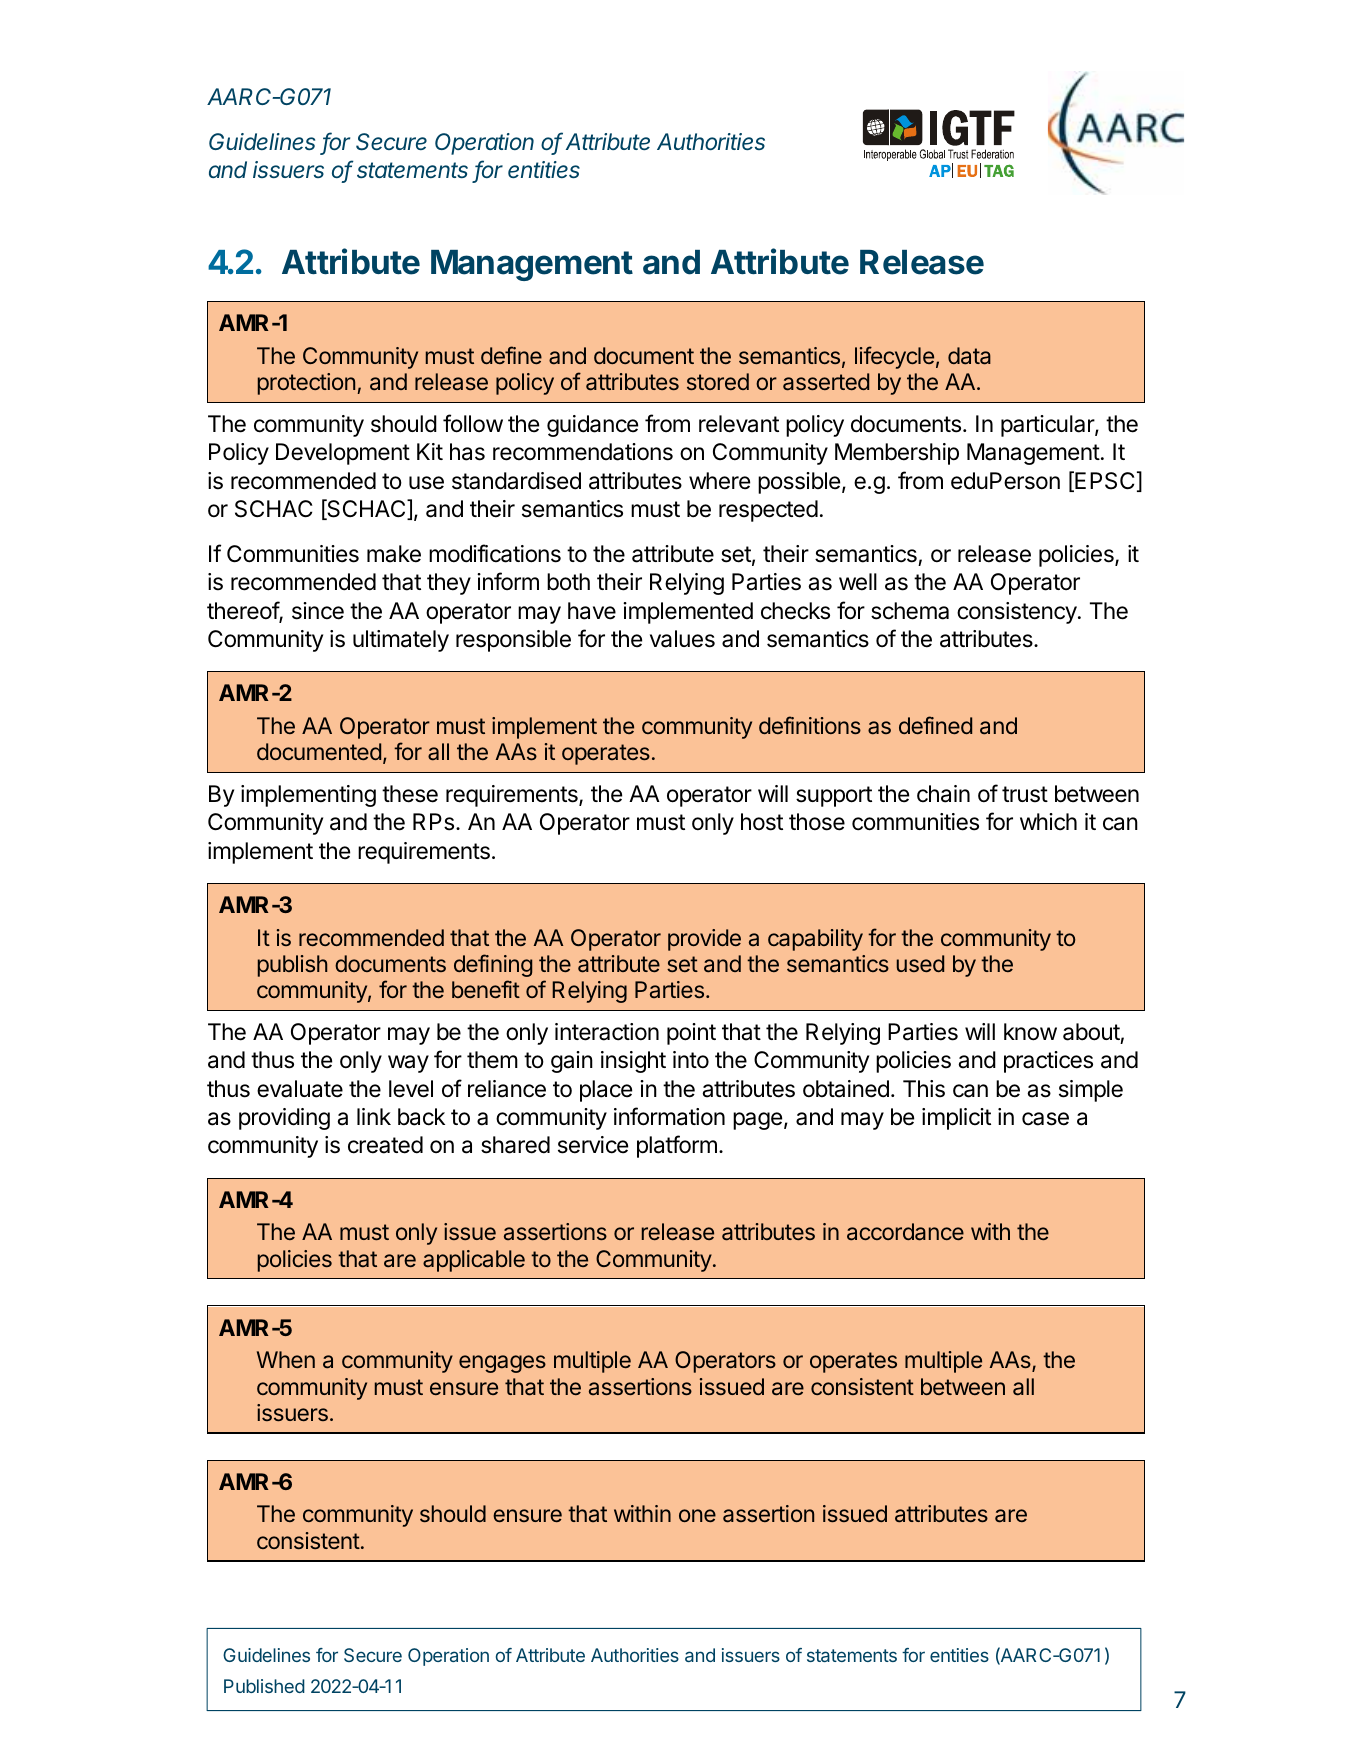 The height and width of the image is (1749, 1352). I want to click on accordance, so click(905, 1232).
